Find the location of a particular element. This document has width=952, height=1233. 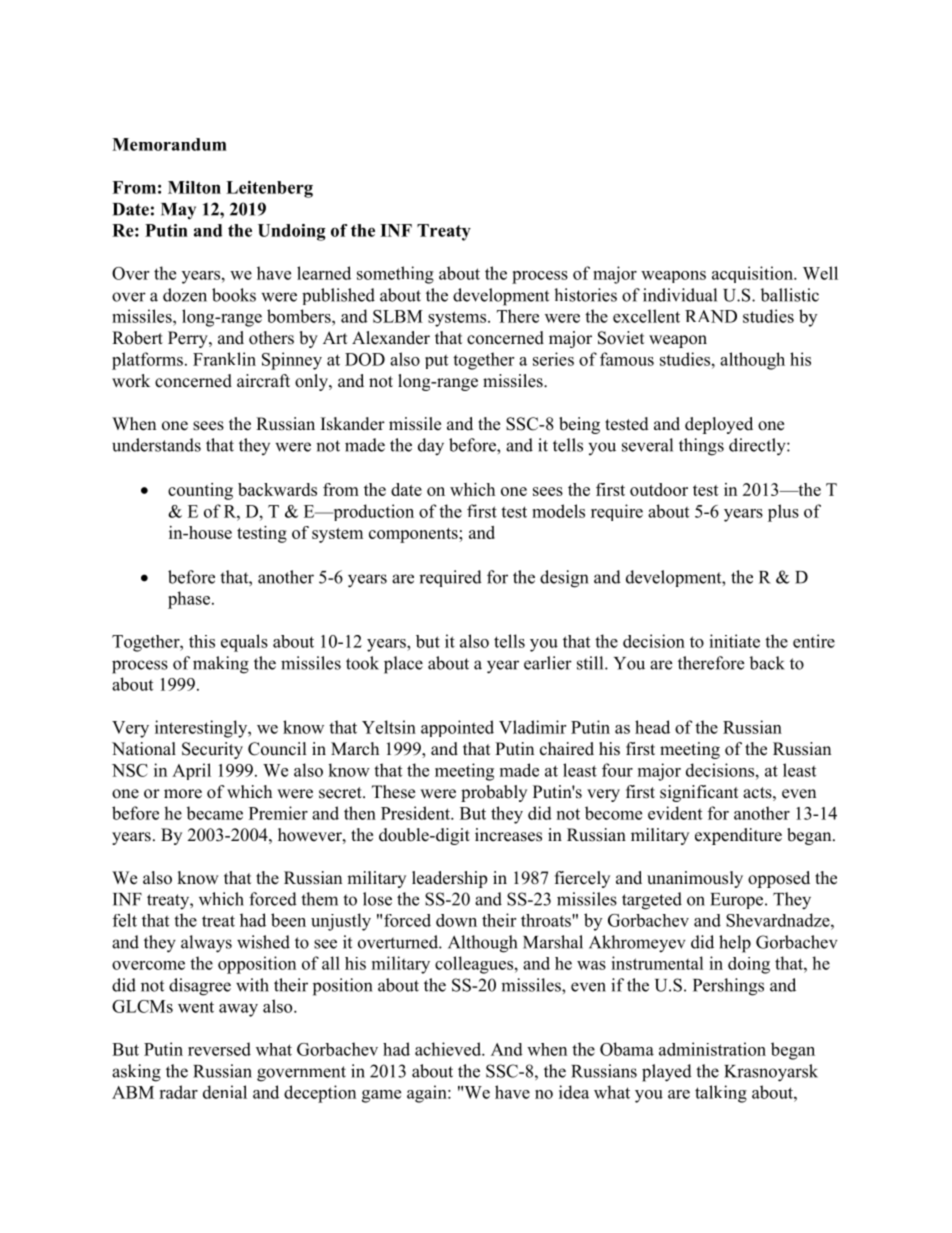

place is located at coordinates (403, 665).
